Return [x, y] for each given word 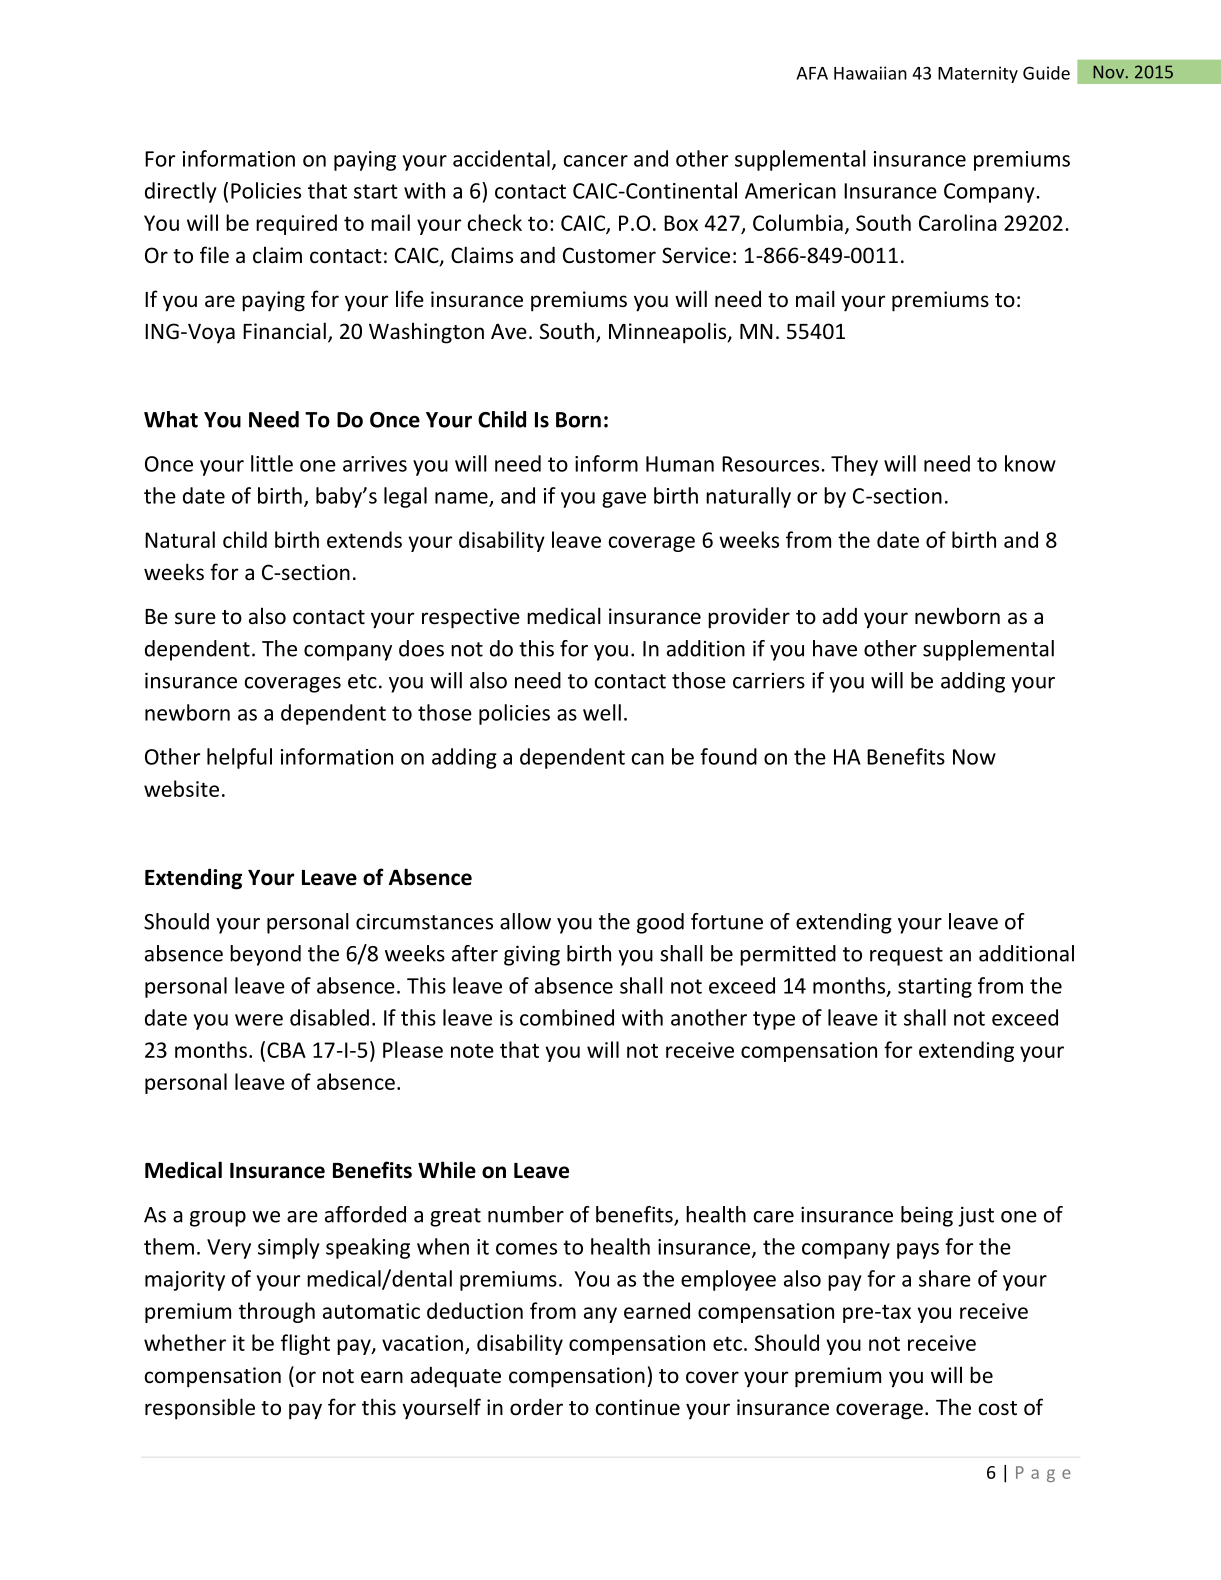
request [906, 956]
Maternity [978, 74]
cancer [596, 161]
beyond [265, 955]
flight [305, 1344]
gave [624, 500]
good [660, 923]
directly [181, 192]
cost [998, 1408]
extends [364, 539]
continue [638, 1407]
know [1030, 463]
